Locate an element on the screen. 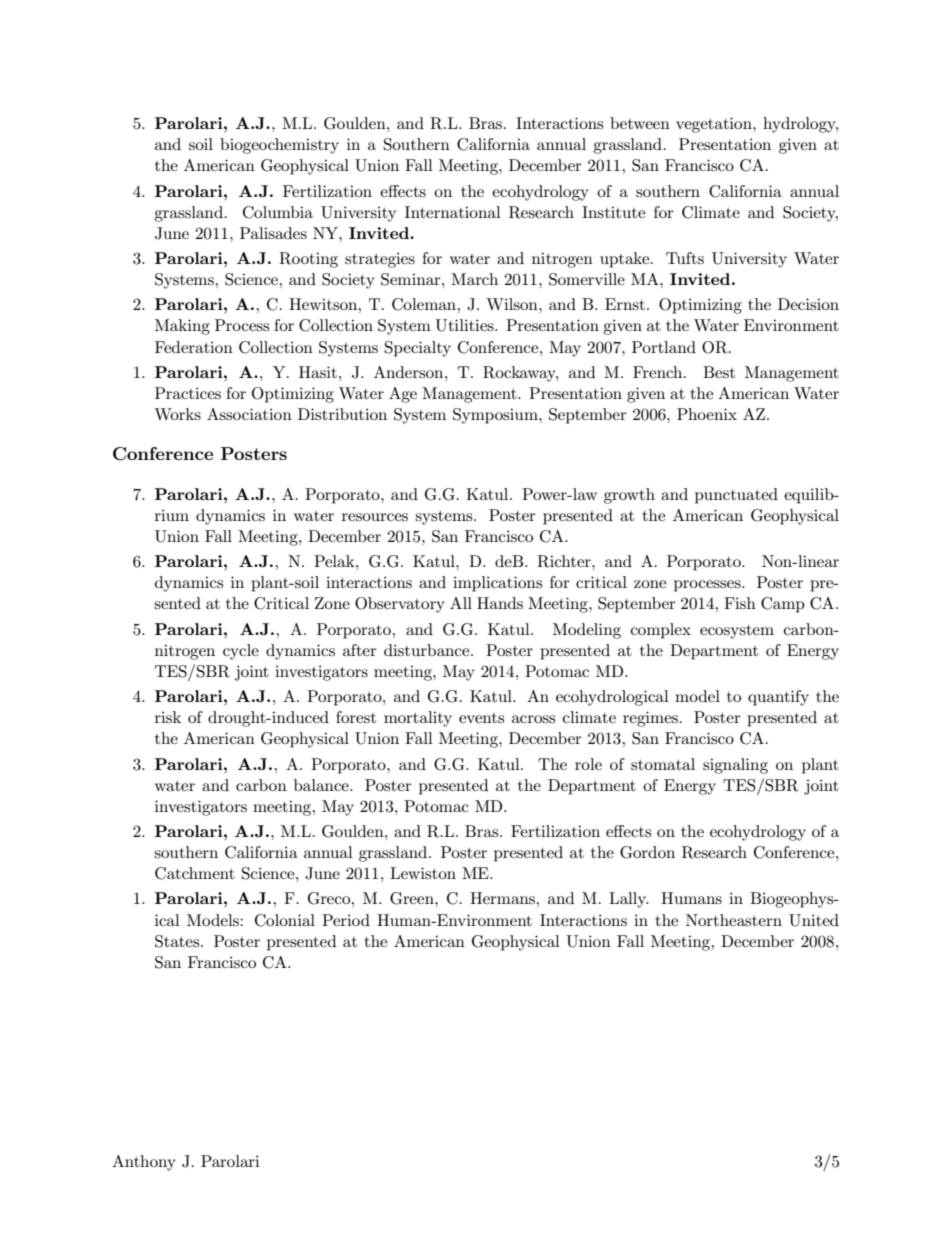  International is located at coordinates (453, 212).
